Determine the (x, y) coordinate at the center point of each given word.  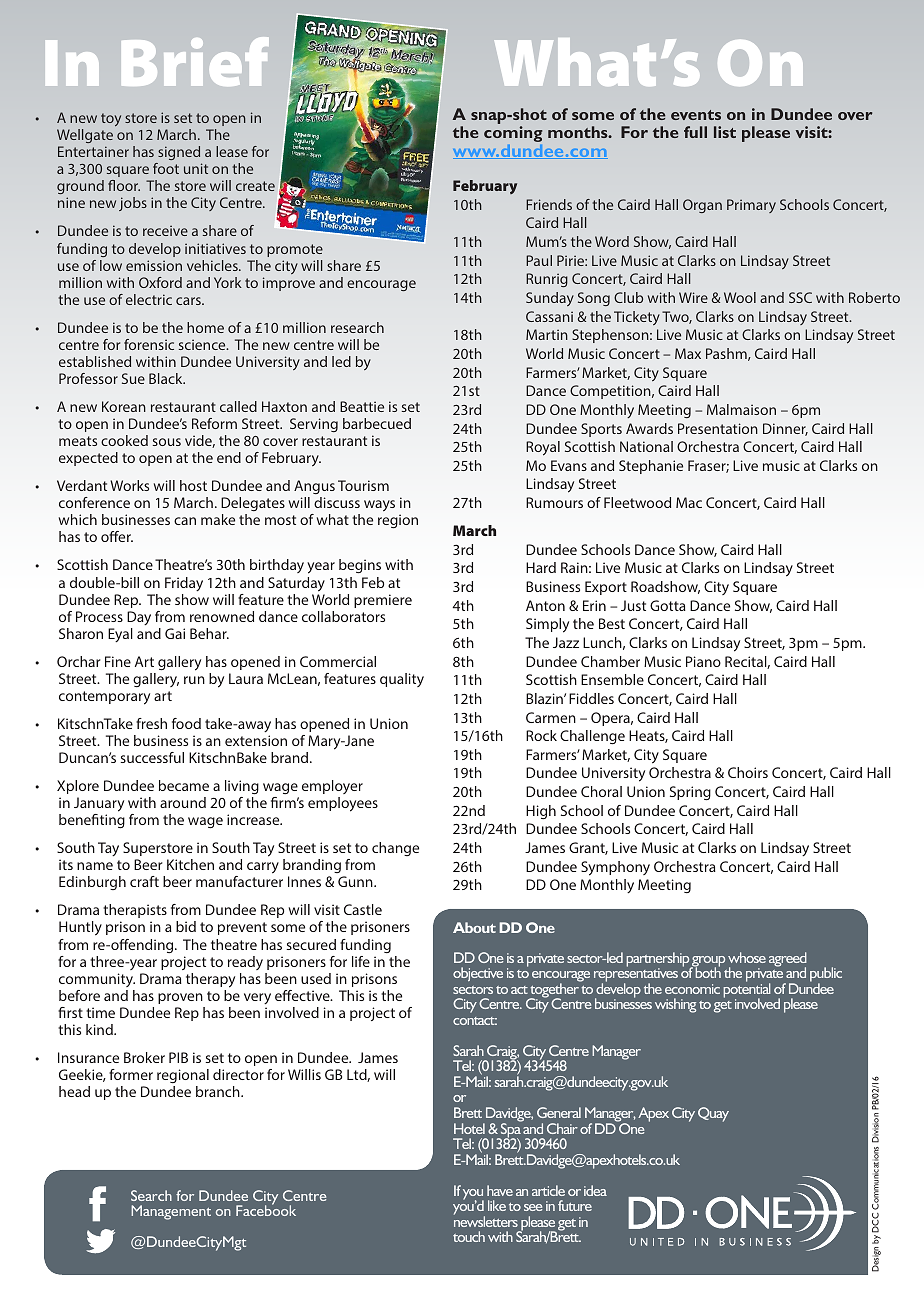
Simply (547, 625)
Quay (713, 1114)
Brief (195, 61)
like (497, 1205)
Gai (175, 633)
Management (171, 1212)
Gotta (668, 605)
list (725, 132)
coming (513, 134)
